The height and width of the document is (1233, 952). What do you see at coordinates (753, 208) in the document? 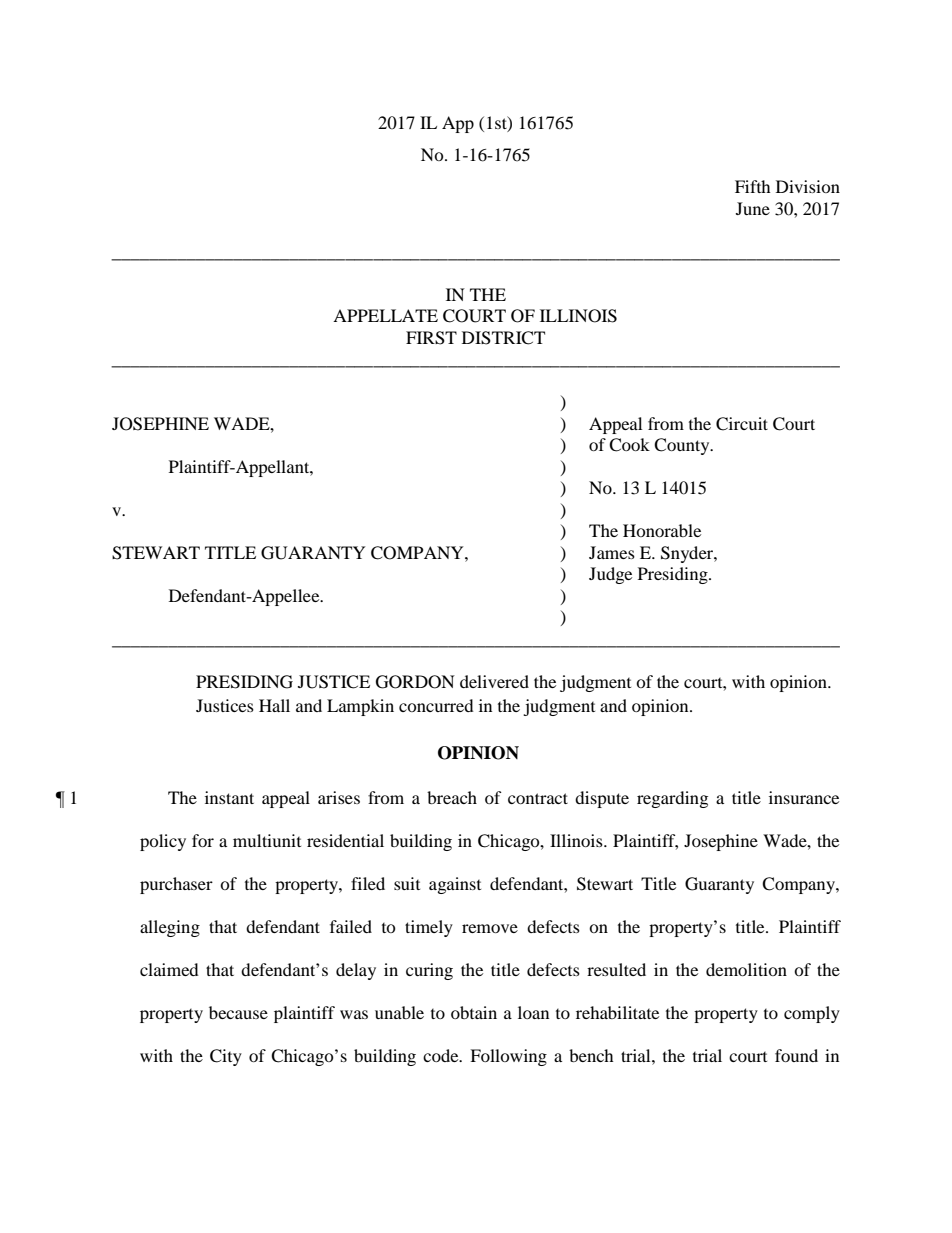
I see `June` at bounding box center [753, 208].
